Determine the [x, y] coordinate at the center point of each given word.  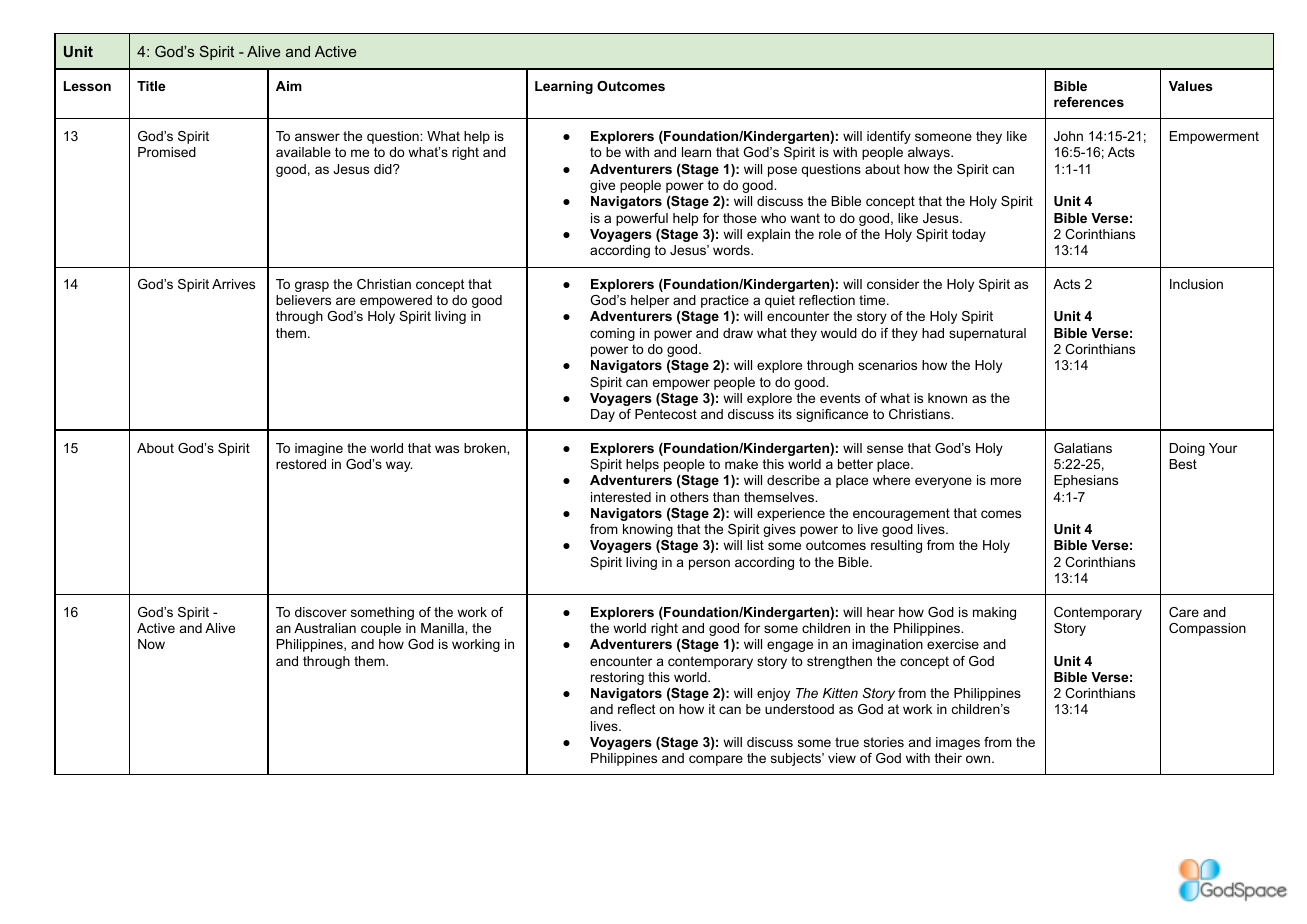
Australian [325, 628]
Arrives [233, 284]
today [969, 235]
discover [321, 612]
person [709, 564]
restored [301, 464]
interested [621, 497]
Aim [289, 86]
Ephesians [1086, 481]
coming [612, 334]
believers [303, 300]
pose [782, 171]
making [994, 613]
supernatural [987, 334]
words [732, 250]
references [1089, 102]
